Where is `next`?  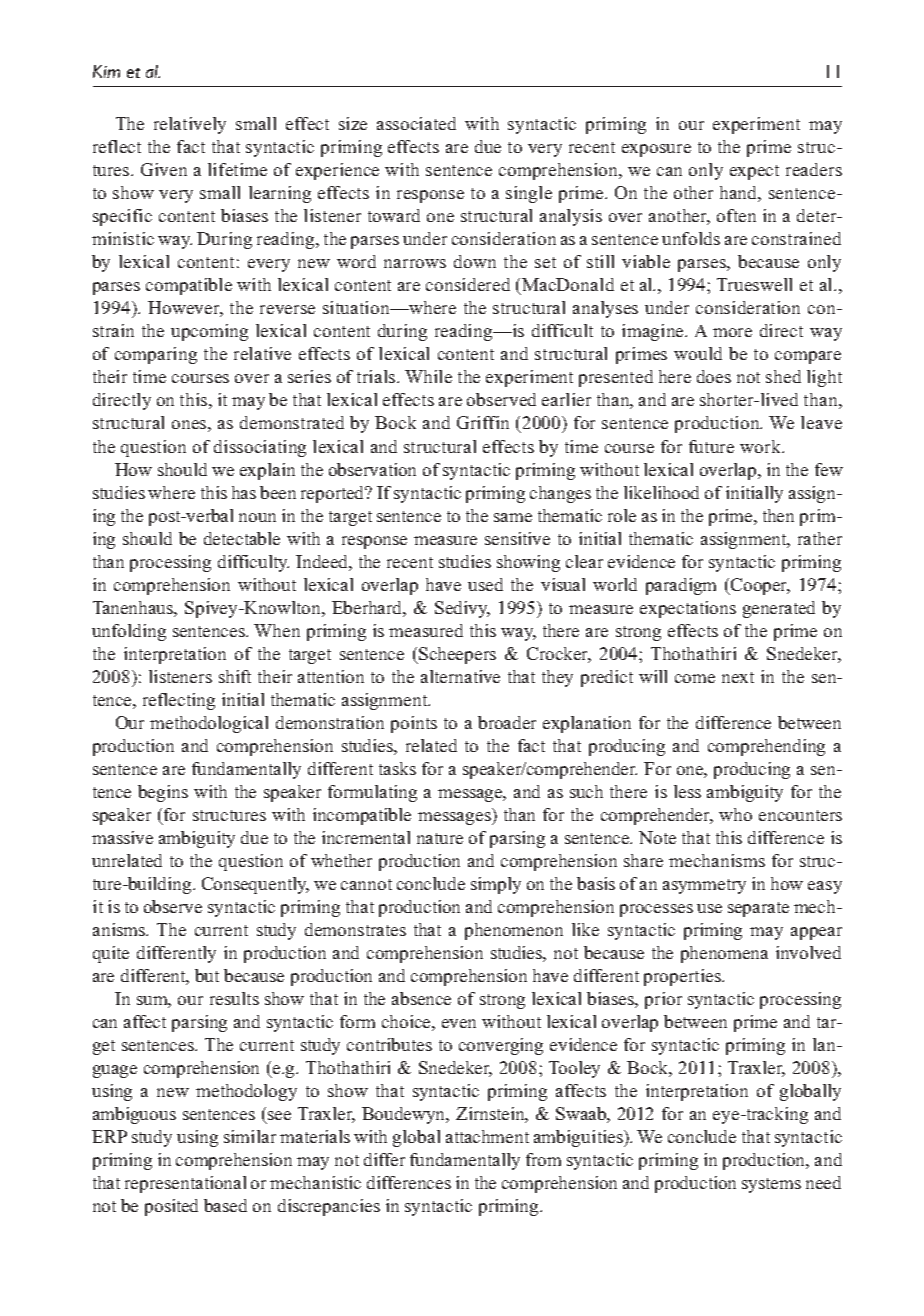 next is located at coordinates (738, 677).
